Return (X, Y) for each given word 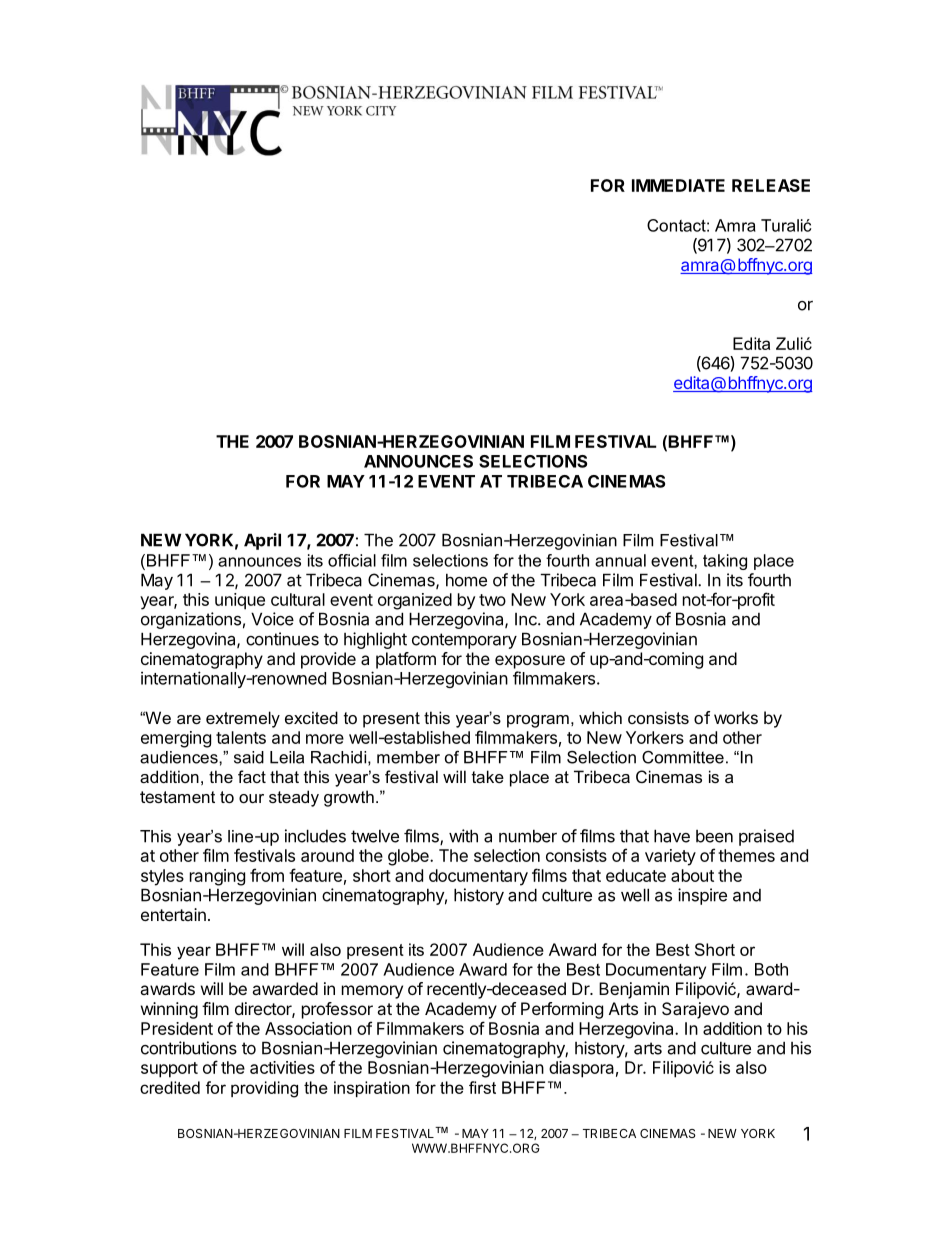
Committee (683, 757)
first (482, 1087)
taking (725, 562)
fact (252, 776)
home (466, 580)
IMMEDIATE (678, 185)
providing (264, 1089)
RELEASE (771, 185)
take (488, 776)
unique (240, 601)
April (262, 541)
